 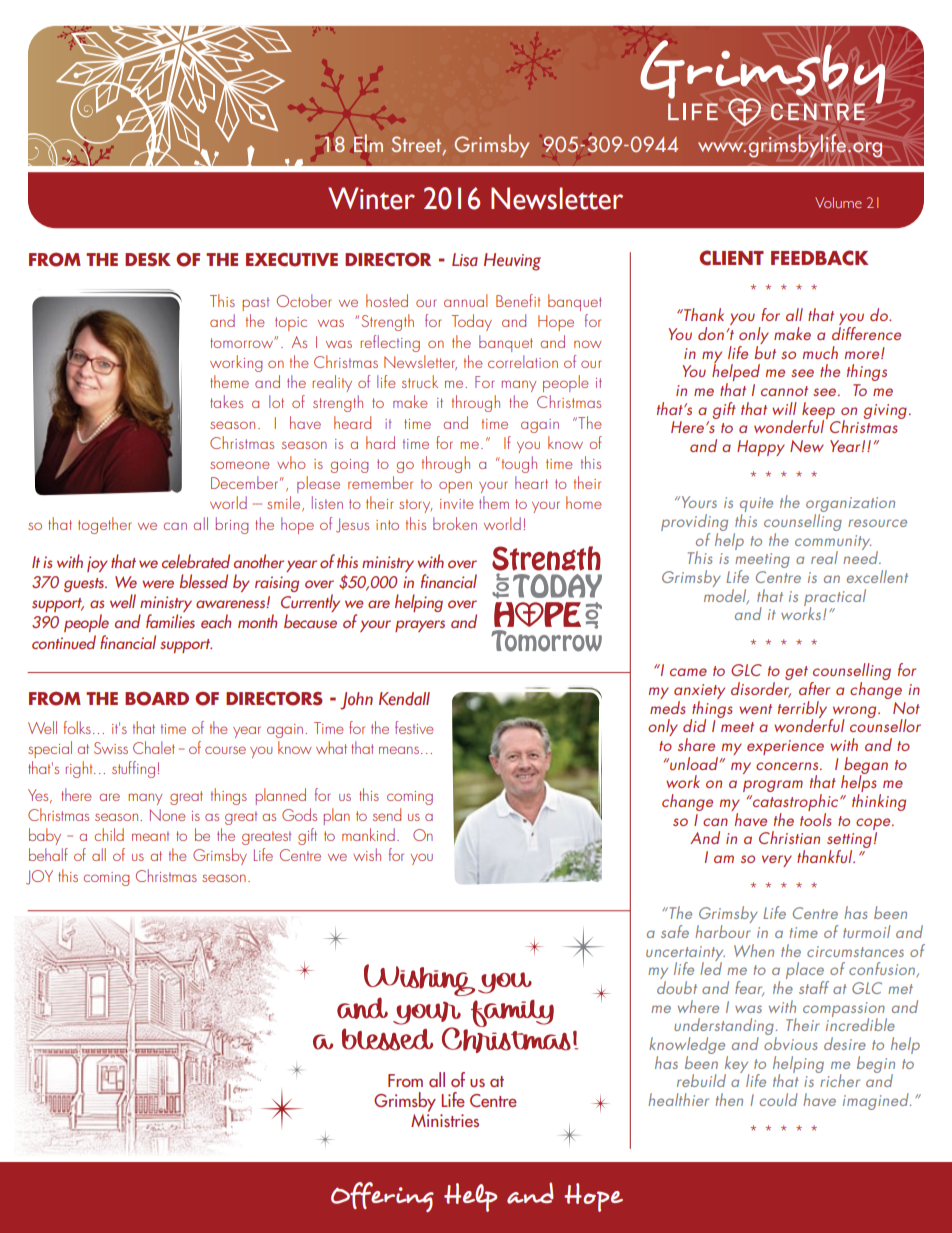 What do you see at coordinates (382, 1197) in the screenshot?
I see `Offering` at bounding box center [382, 1197].
